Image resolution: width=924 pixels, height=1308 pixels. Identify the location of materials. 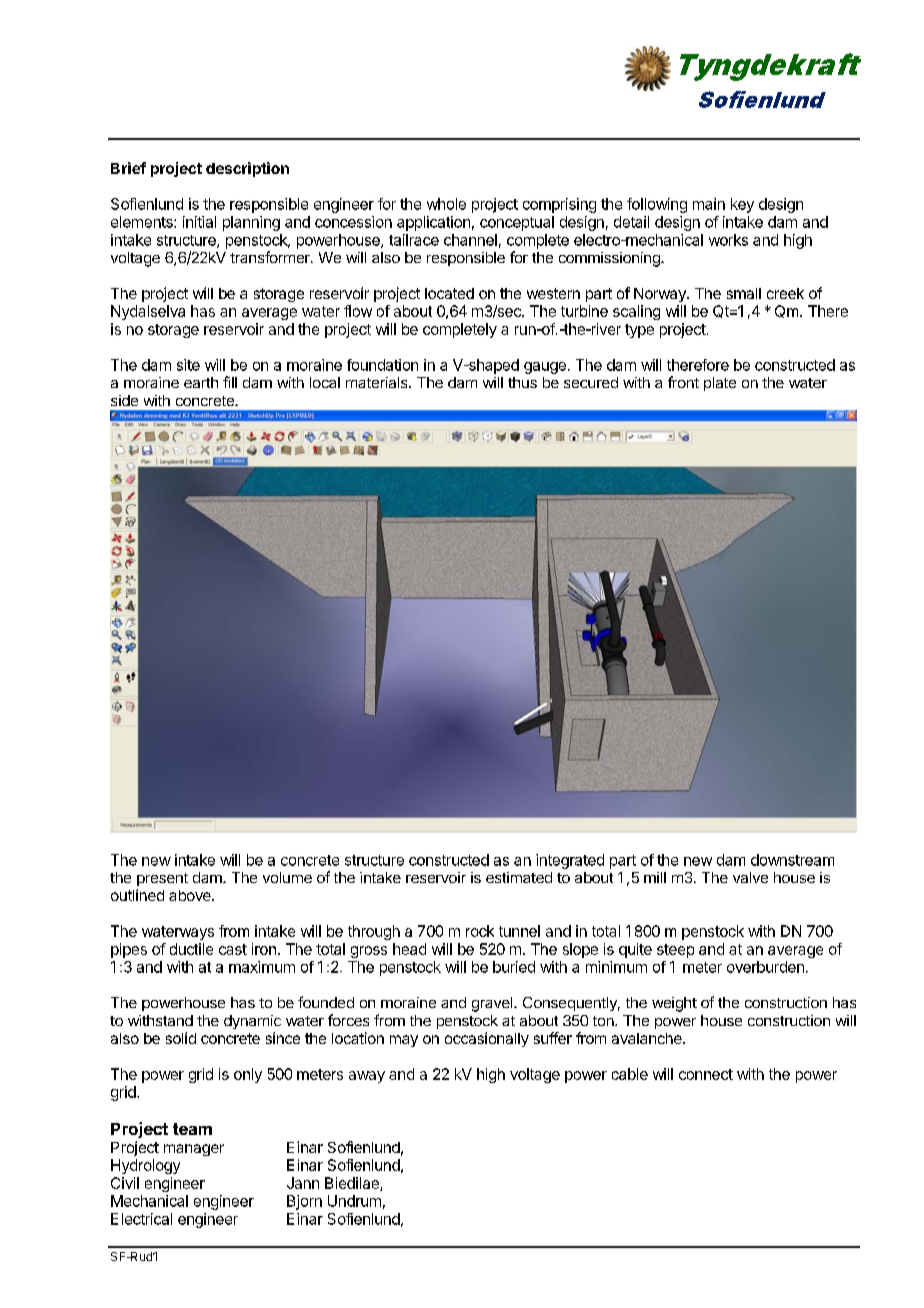
(378, 382).
